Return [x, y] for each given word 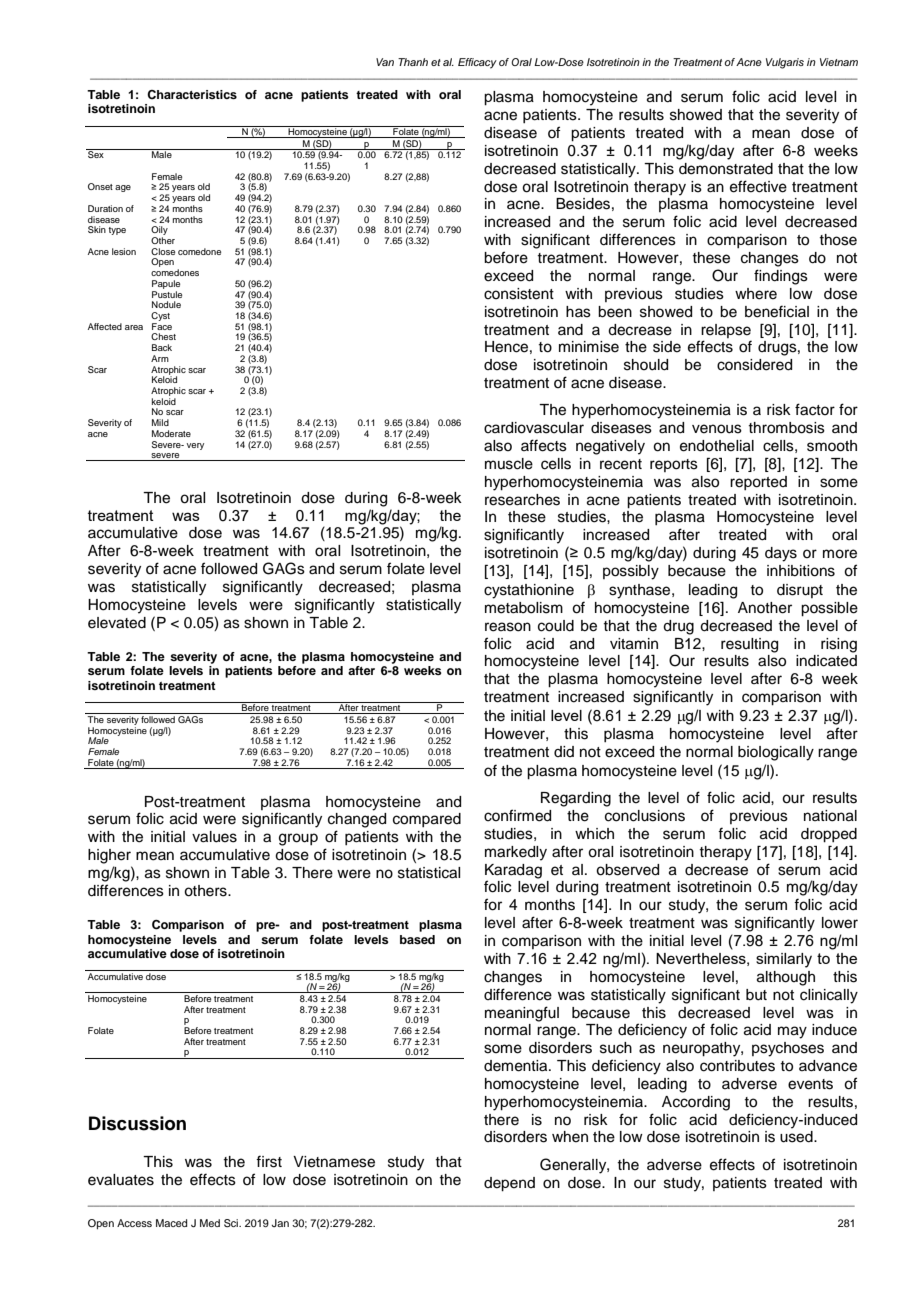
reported [758, 483]
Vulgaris [785, 63]
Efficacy [477, 63]
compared [427, 820]
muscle [509, 464]
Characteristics [192, 95]
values [214, 837]
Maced [171, 1223]
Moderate [171, 433]
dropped [829, 835]
